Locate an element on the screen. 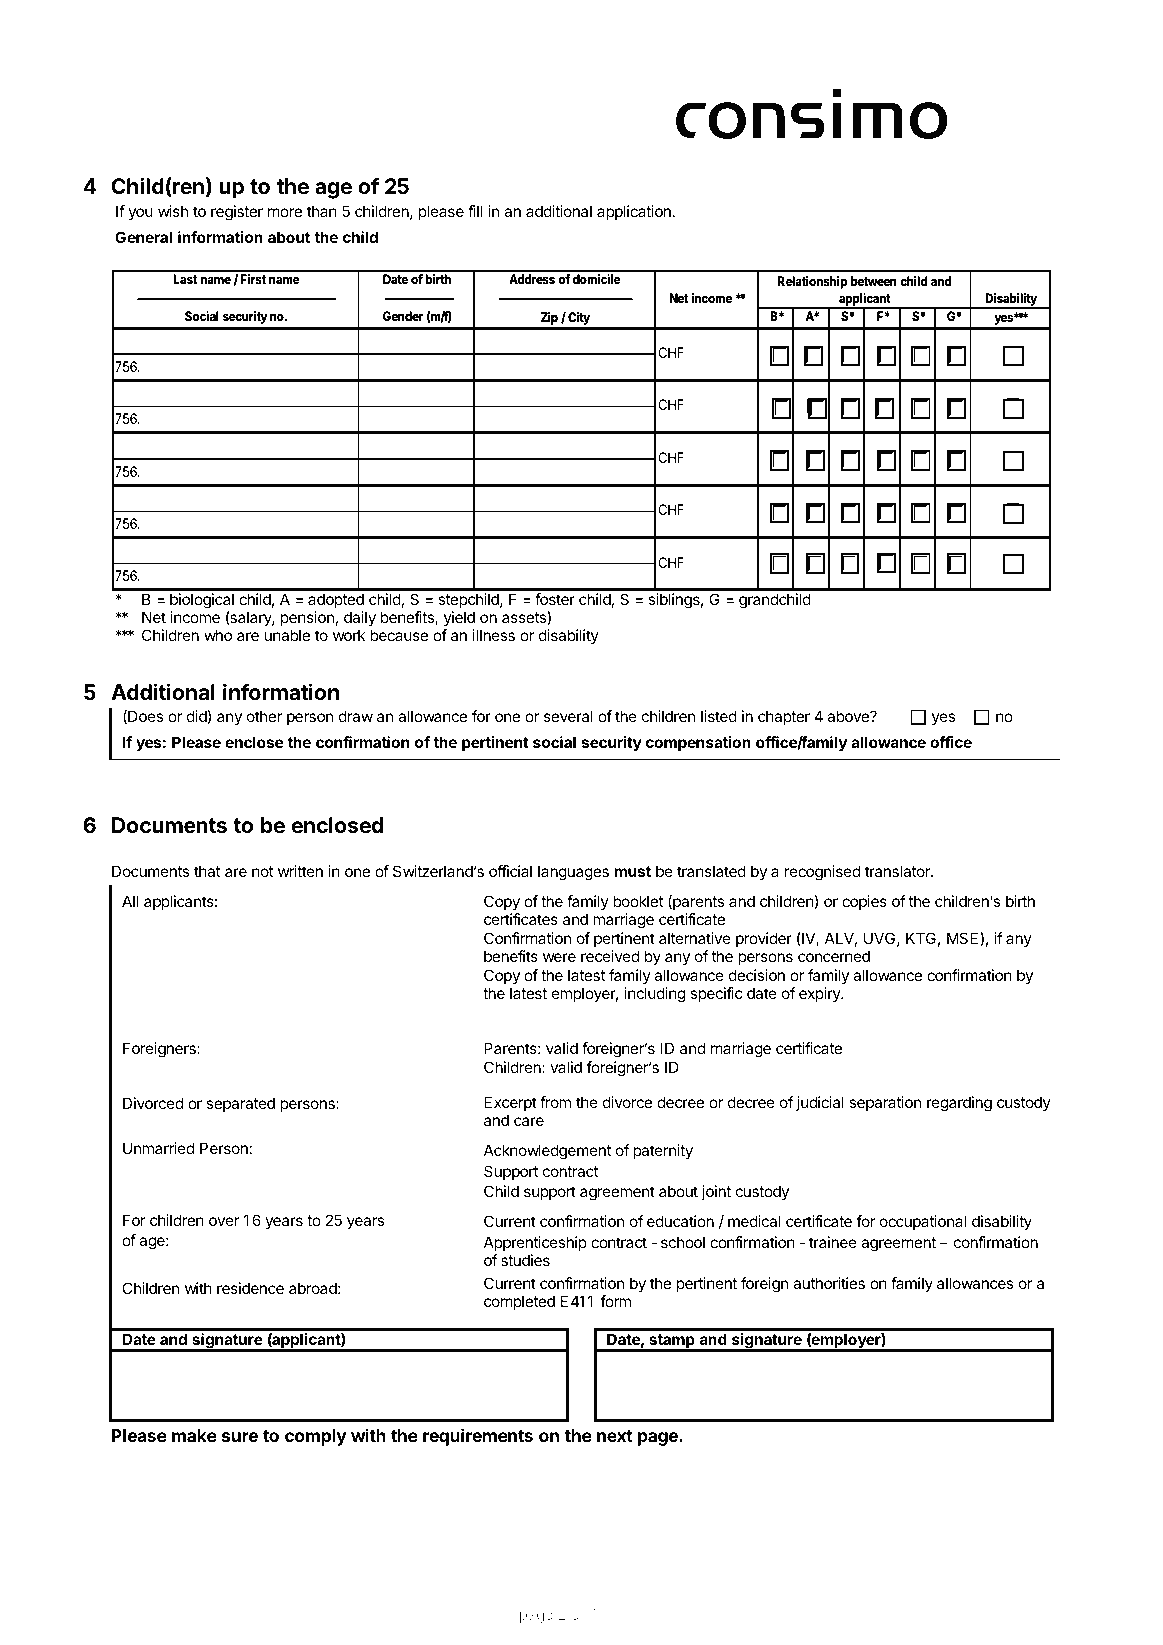 The height and width of the screenshot is (1645, 1163). Address is located at coordinates (532, 279).
